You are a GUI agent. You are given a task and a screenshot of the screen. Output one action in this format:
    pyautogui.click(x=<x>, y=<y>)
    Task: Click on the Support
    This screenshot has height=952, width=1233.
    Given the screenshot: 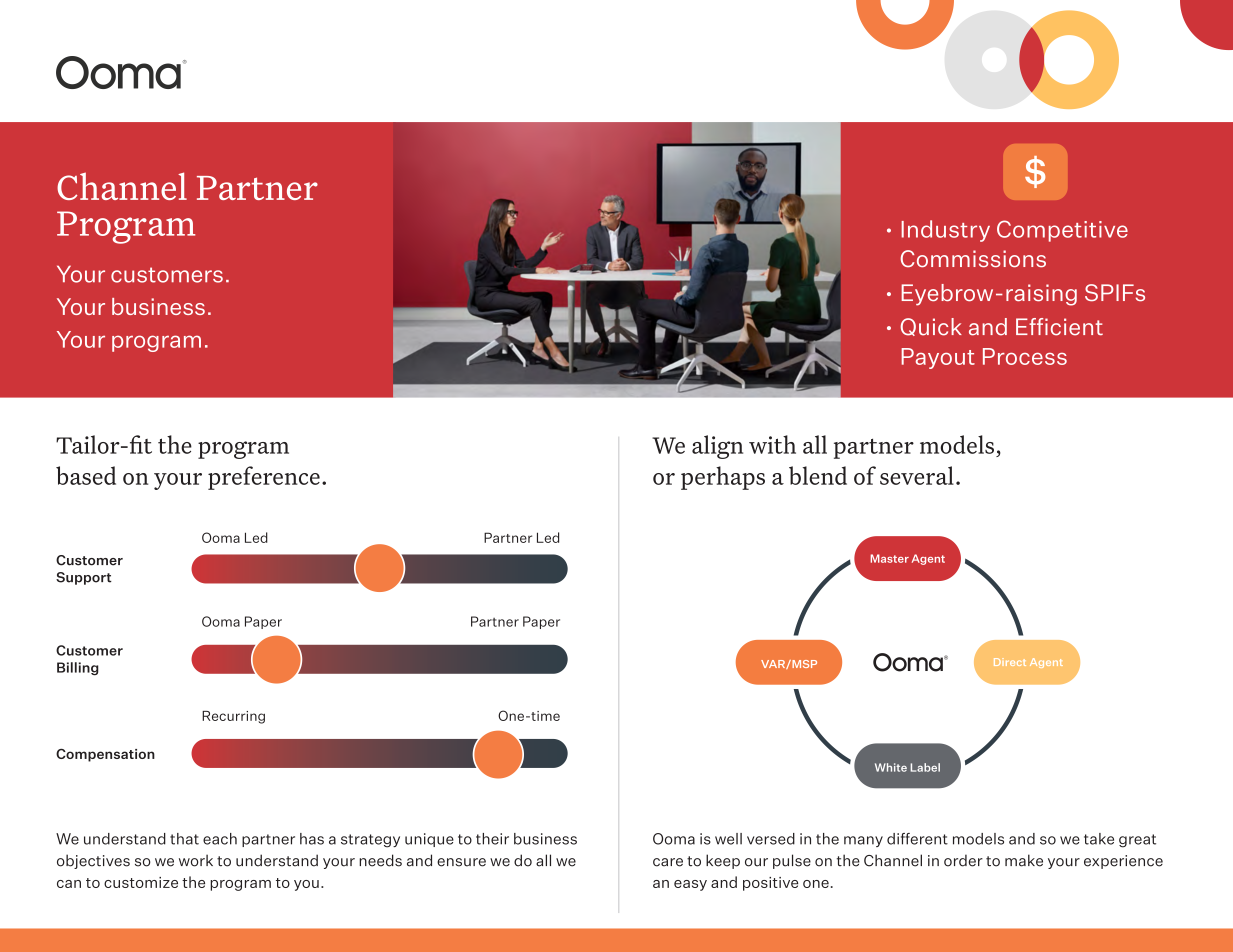 What is the action you would take?
    pyautogui.click(x=84, y=578)
